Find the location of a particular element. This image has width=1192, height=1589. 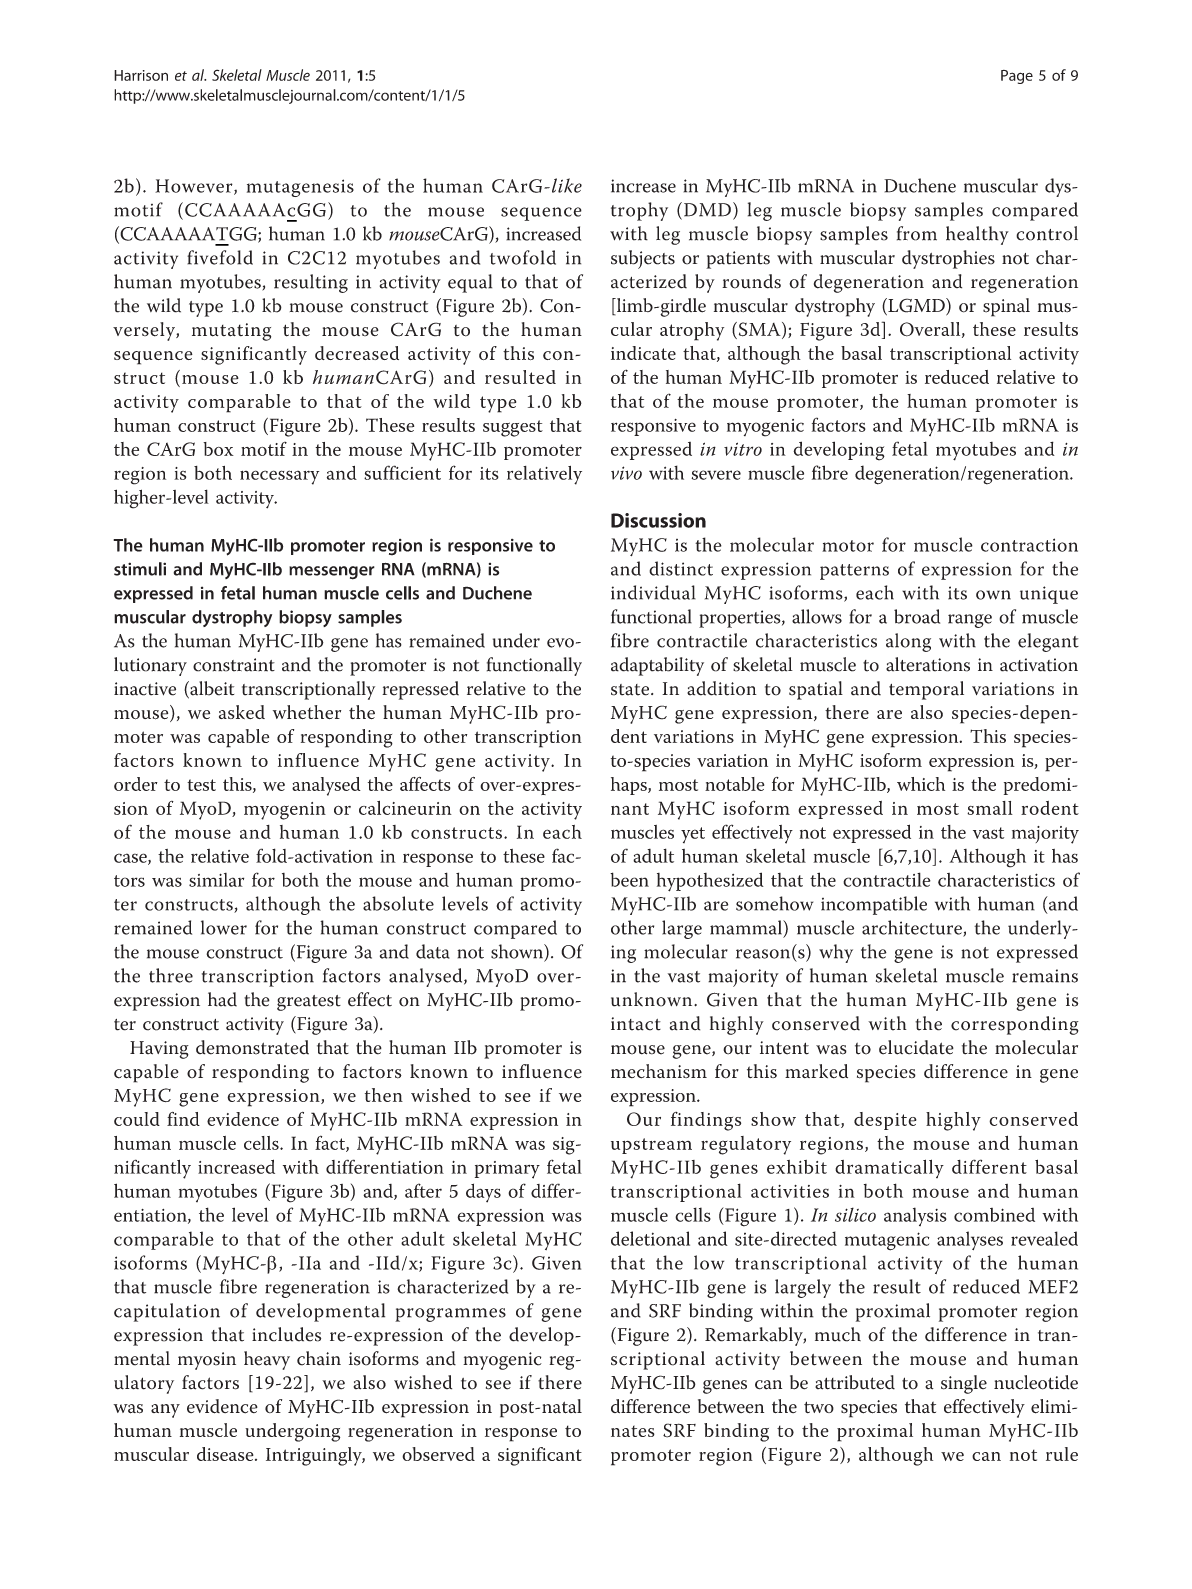

subjects is located at coordinates (643, 259).
